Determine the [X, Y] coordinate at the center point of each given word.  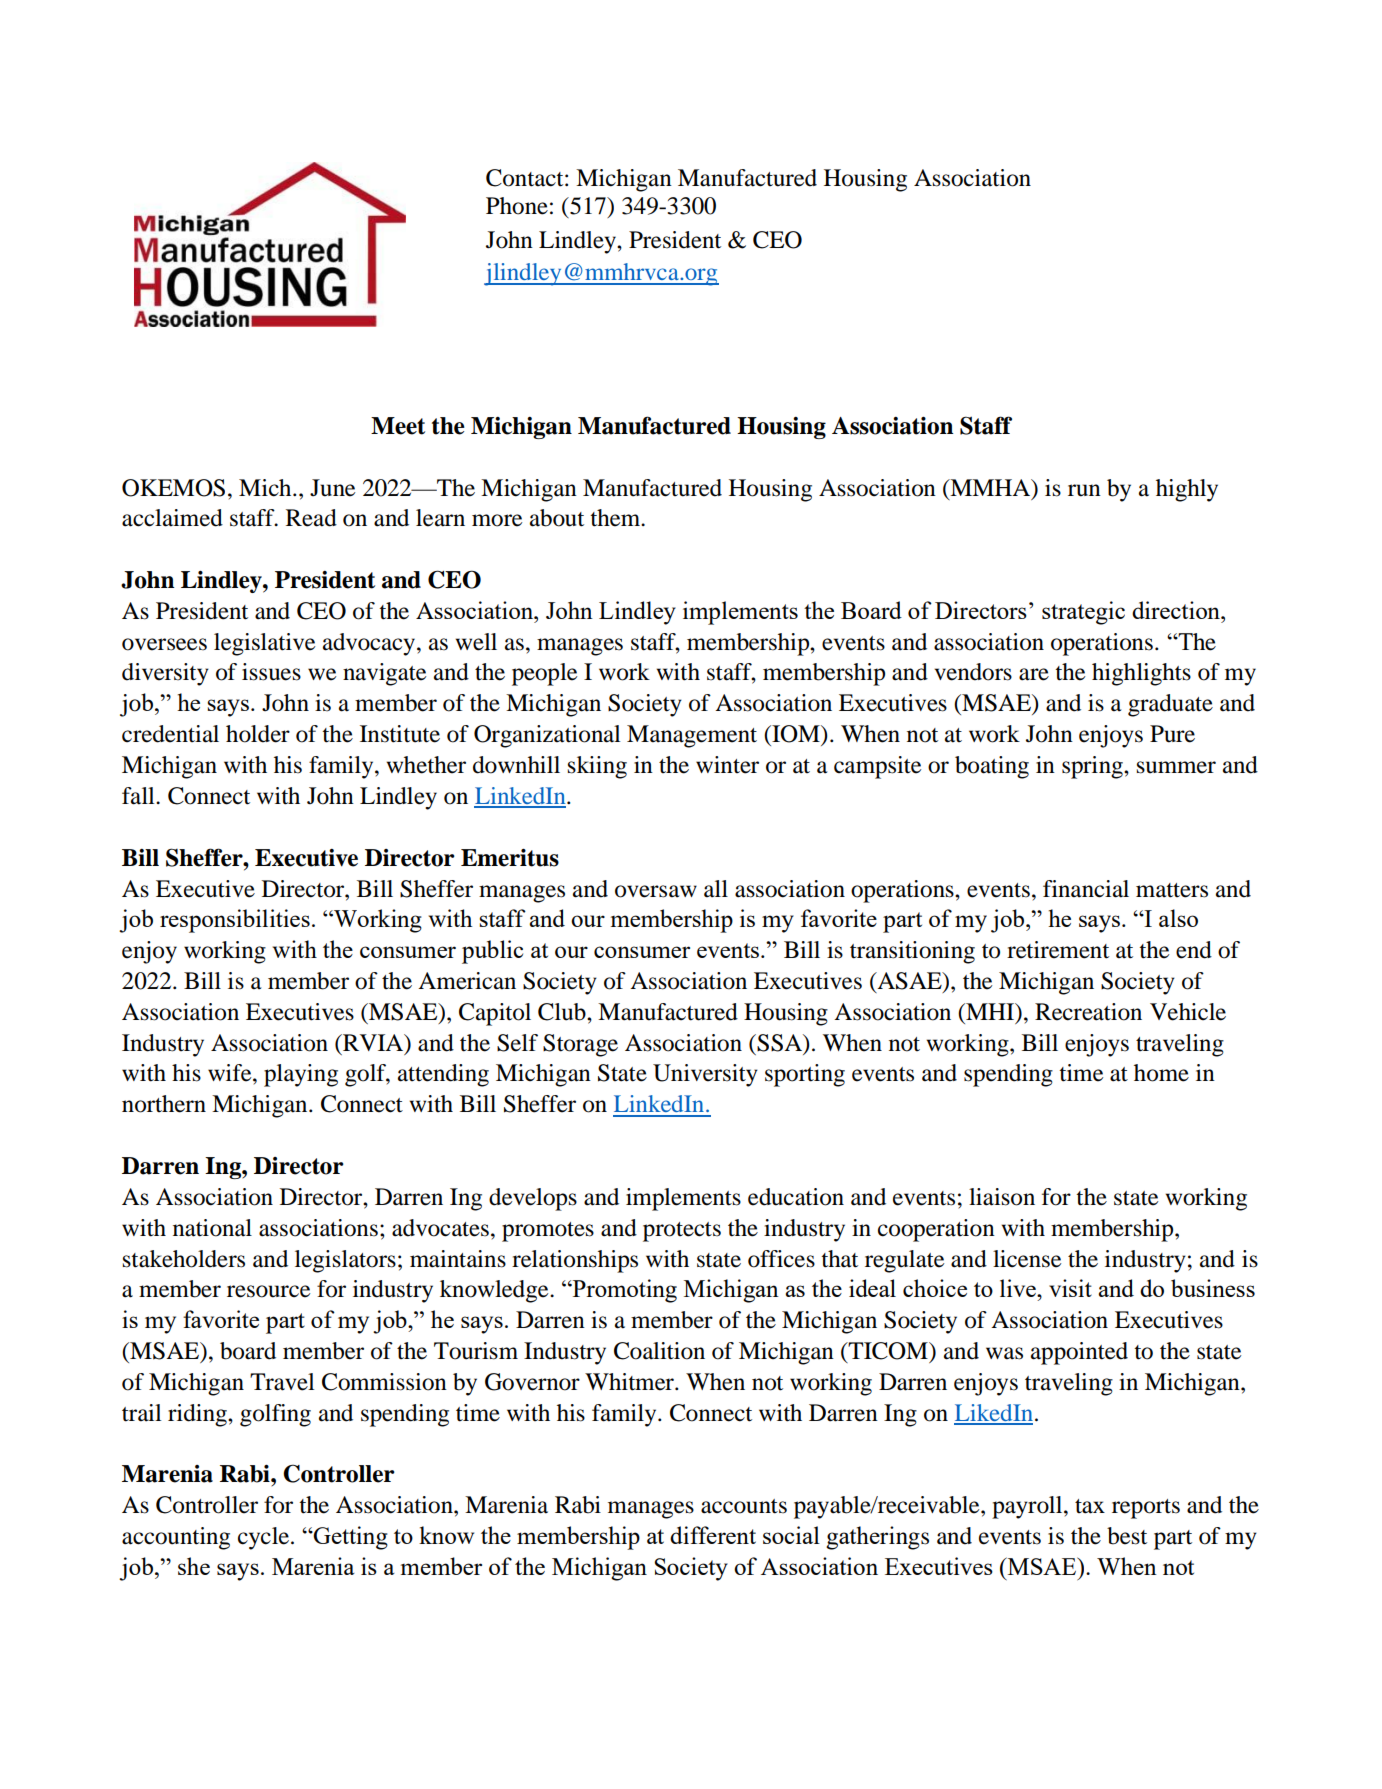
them [616, 518]
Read [311, 518]
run [1084, 490]
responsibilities [235, 921]
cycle [265, 1538]
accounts [744, 1506]
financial [1086, 889]
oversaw [656, 891]
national [212, 1228]
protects [682, 1232]
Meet [398, 426]
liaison [1002, 1197]
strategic [1083, 613]
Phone [517, 206]
